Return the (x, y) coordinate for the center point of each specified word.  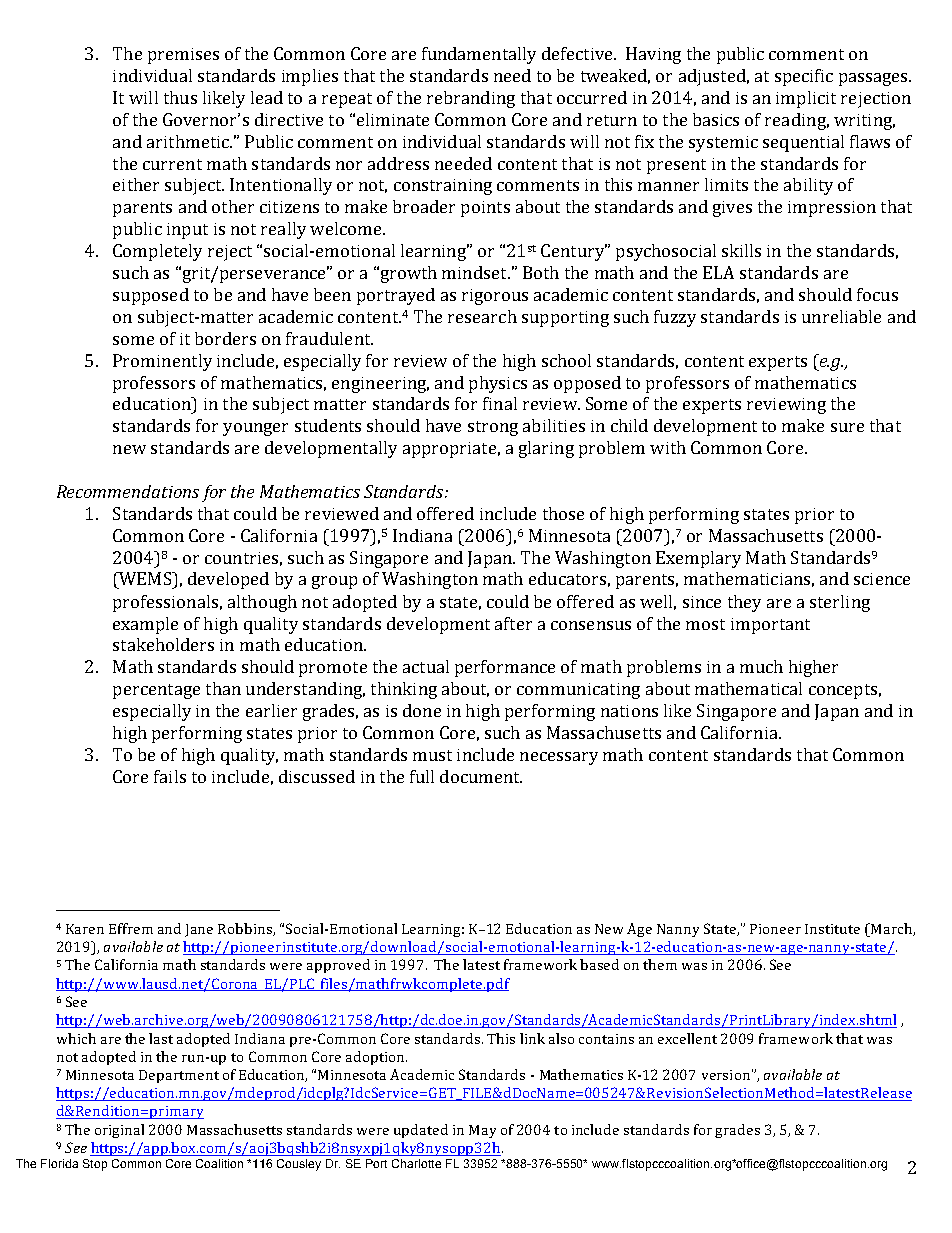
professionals (165, 603)
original (119, 1131)
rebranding (471, 99)
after (513, 623)
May (482, 1131)
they (744, 603)
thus (180, 97)
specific (804, 77)
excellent (687, 1038)
